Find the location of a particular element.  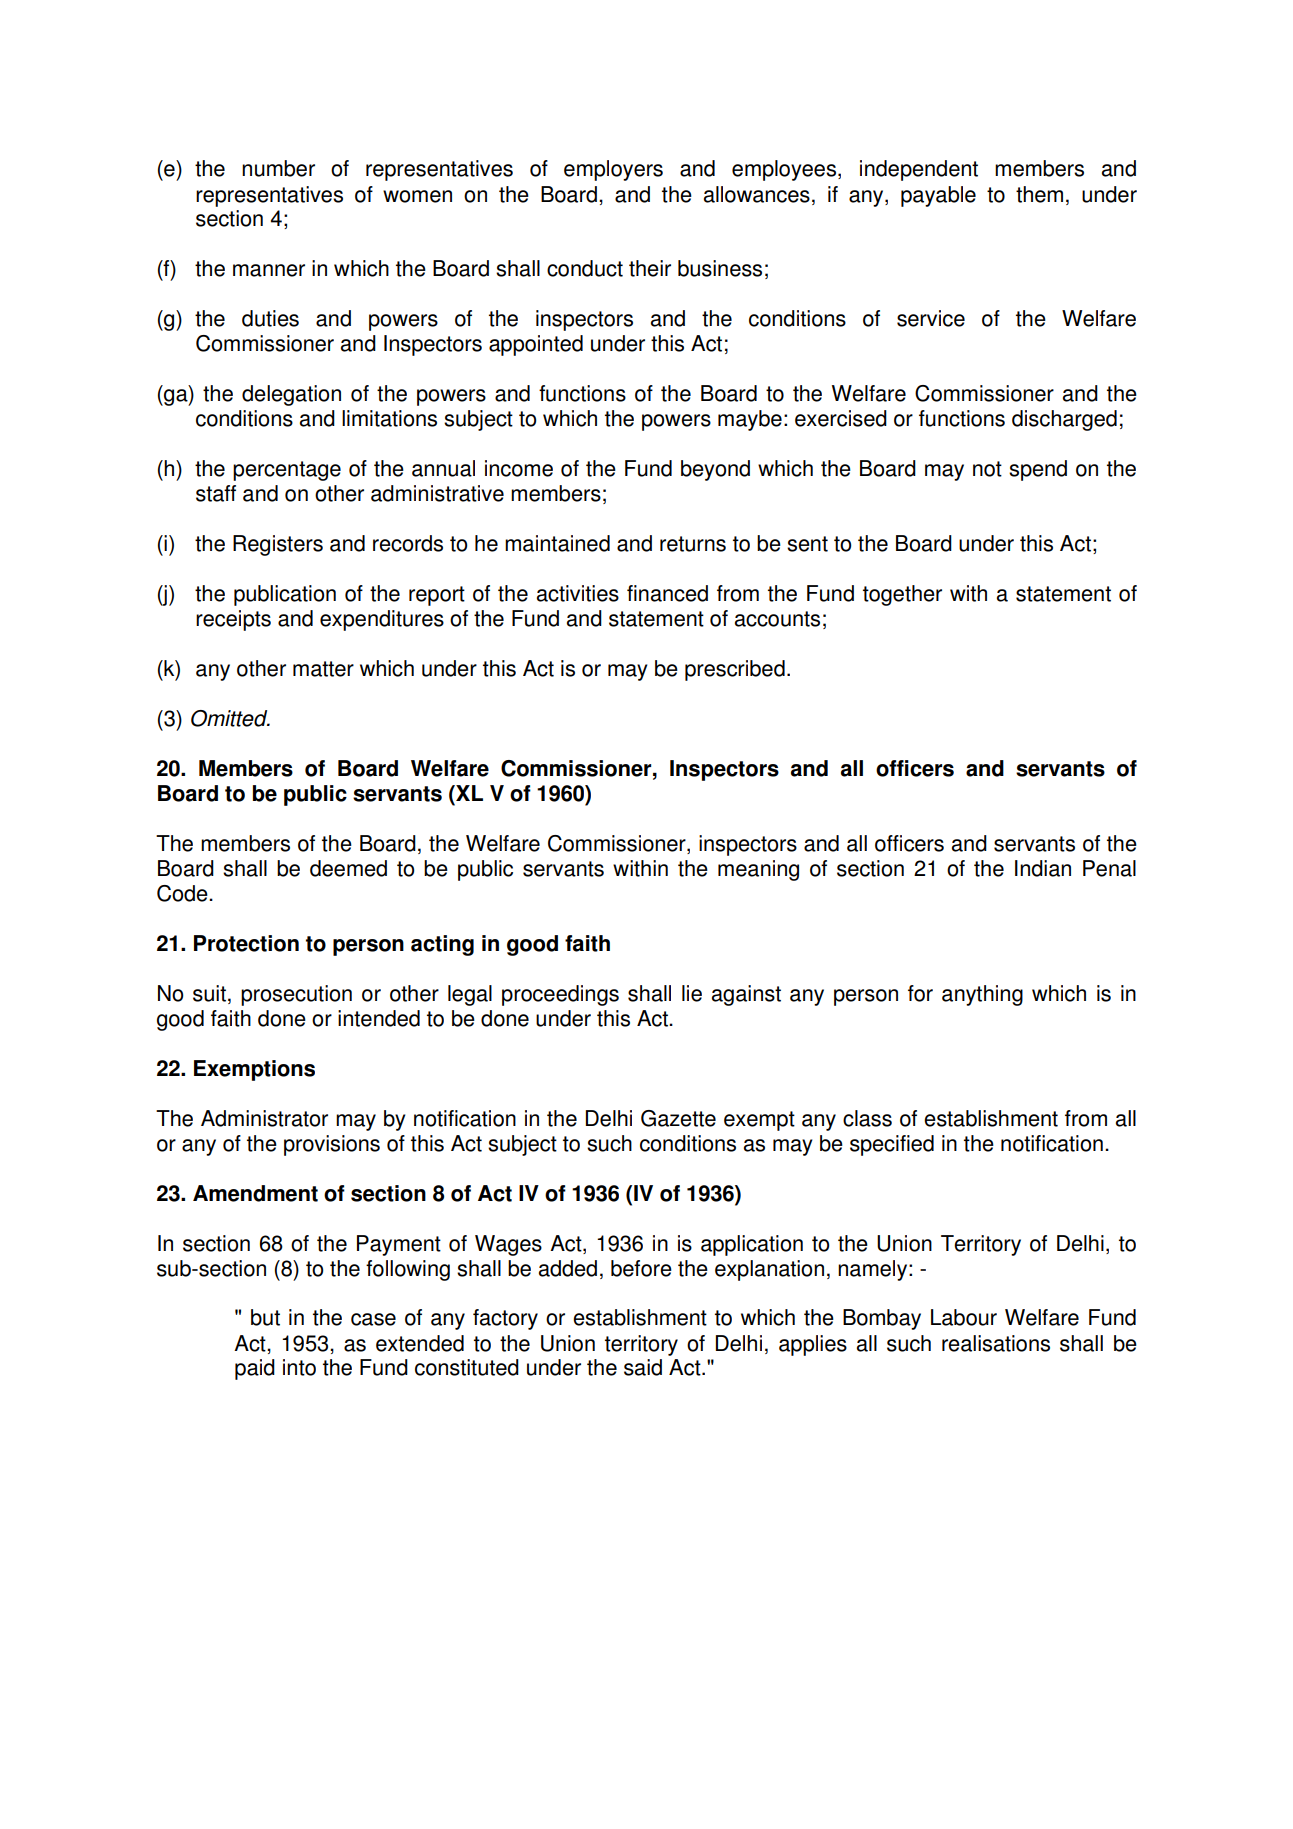

percentage is located at coordinates (287, 471).
